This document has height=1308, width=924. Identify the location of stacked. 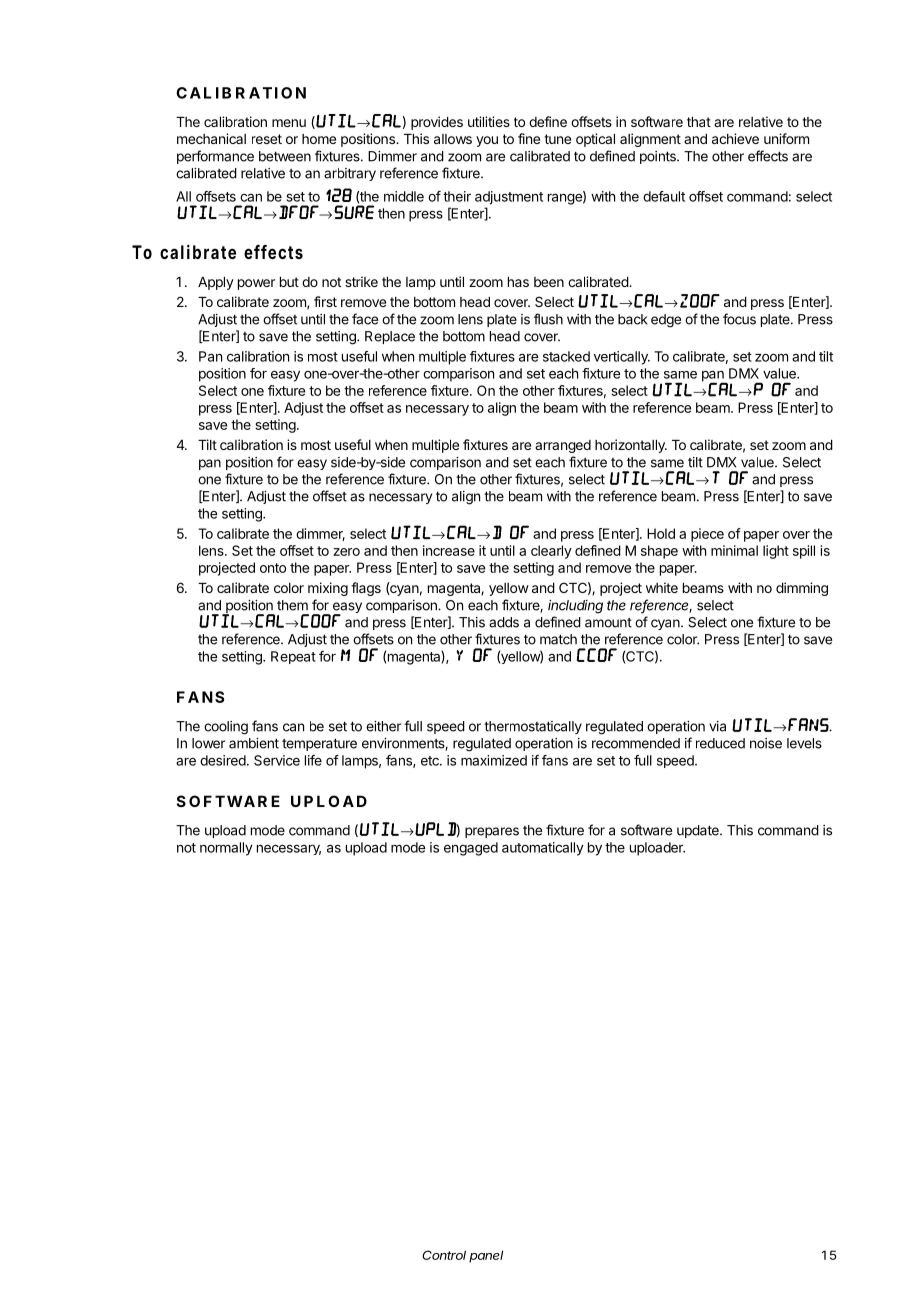
(566, 356).
